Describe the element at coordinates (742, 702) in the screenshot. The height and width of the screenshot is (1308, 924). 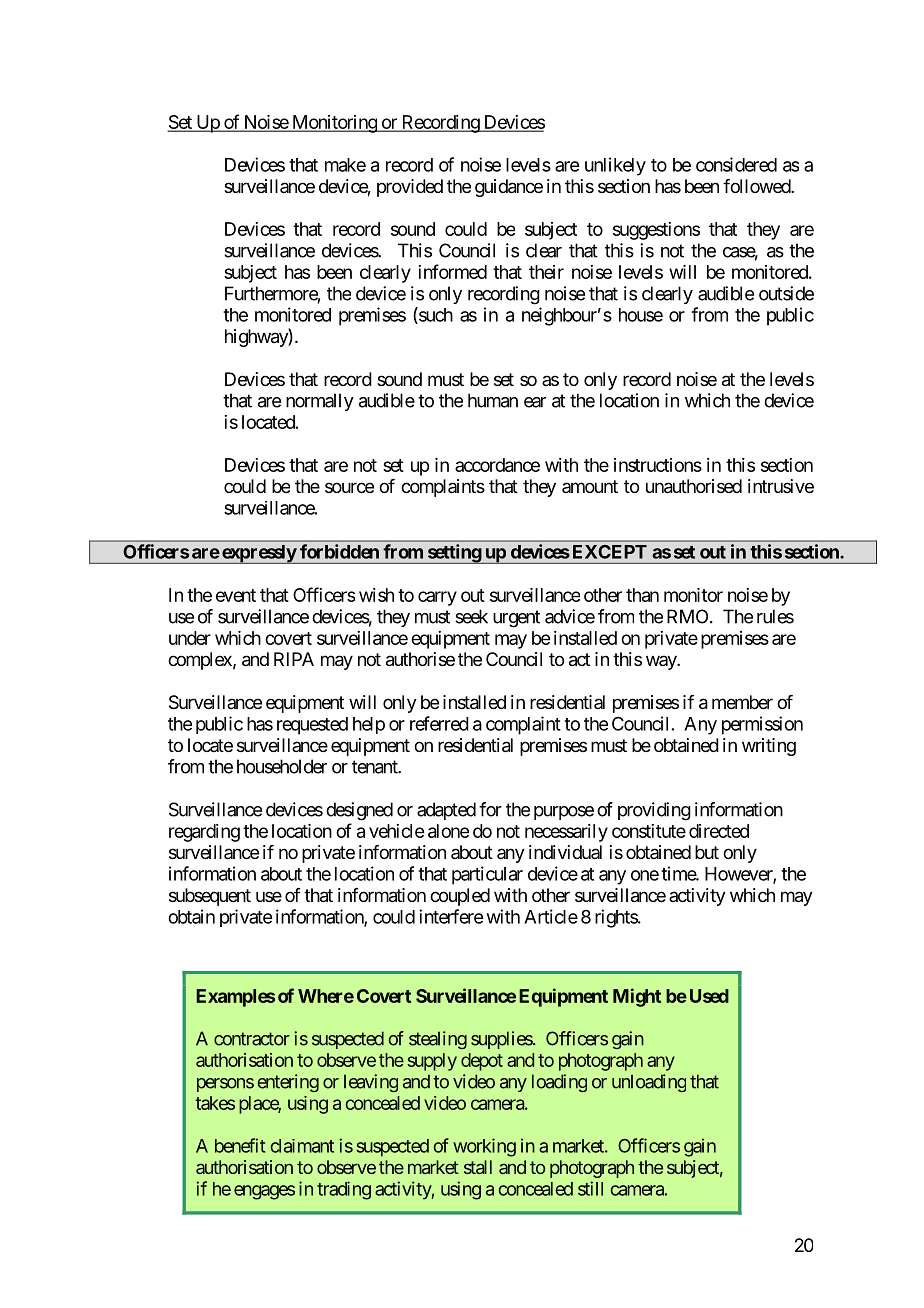
I see `member` at that location.
